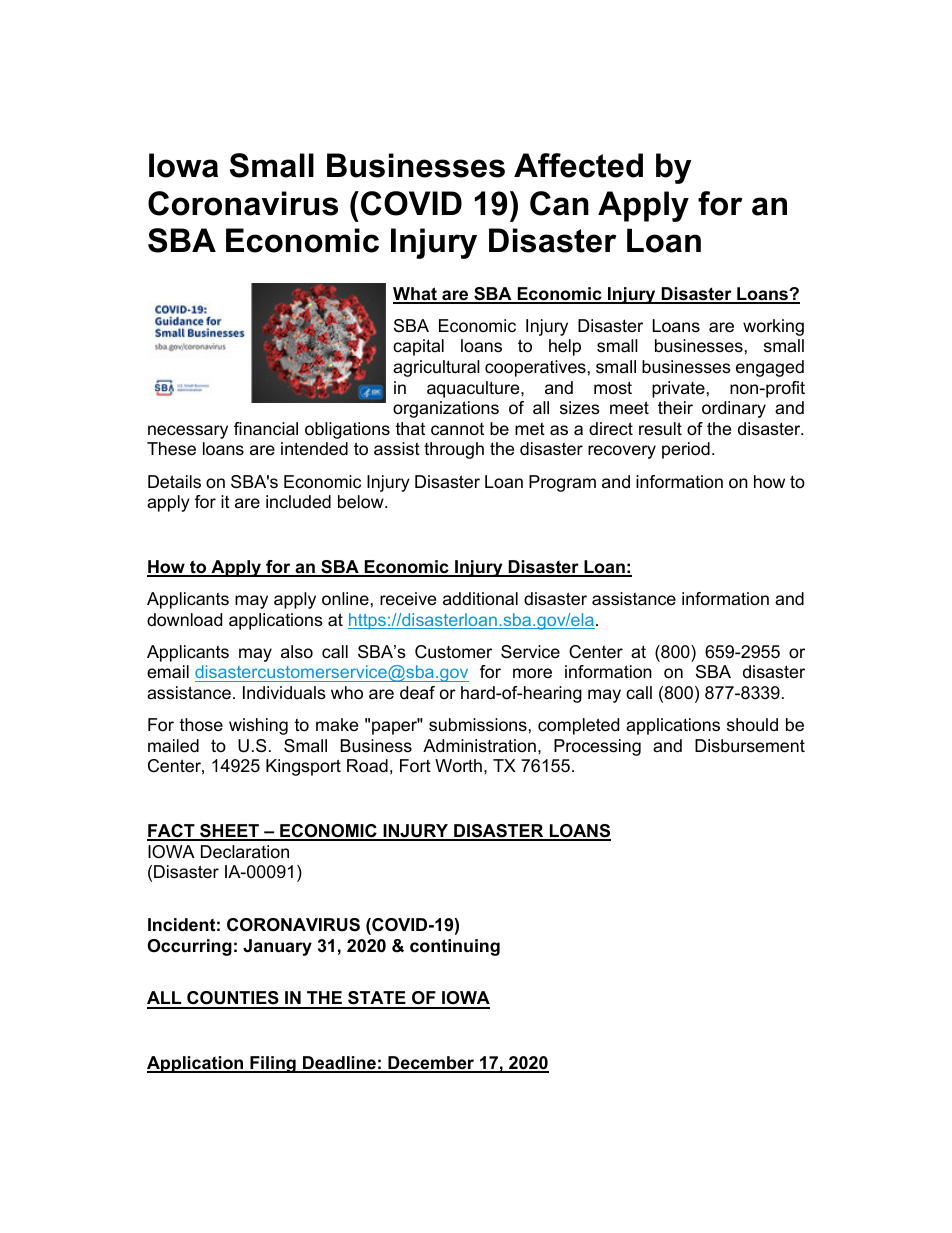 This screenshot has width=952, height=1233. What do you see at coordinates (416, 295) in the screenshot?
I see `What` at bounding box center [416, 295].
